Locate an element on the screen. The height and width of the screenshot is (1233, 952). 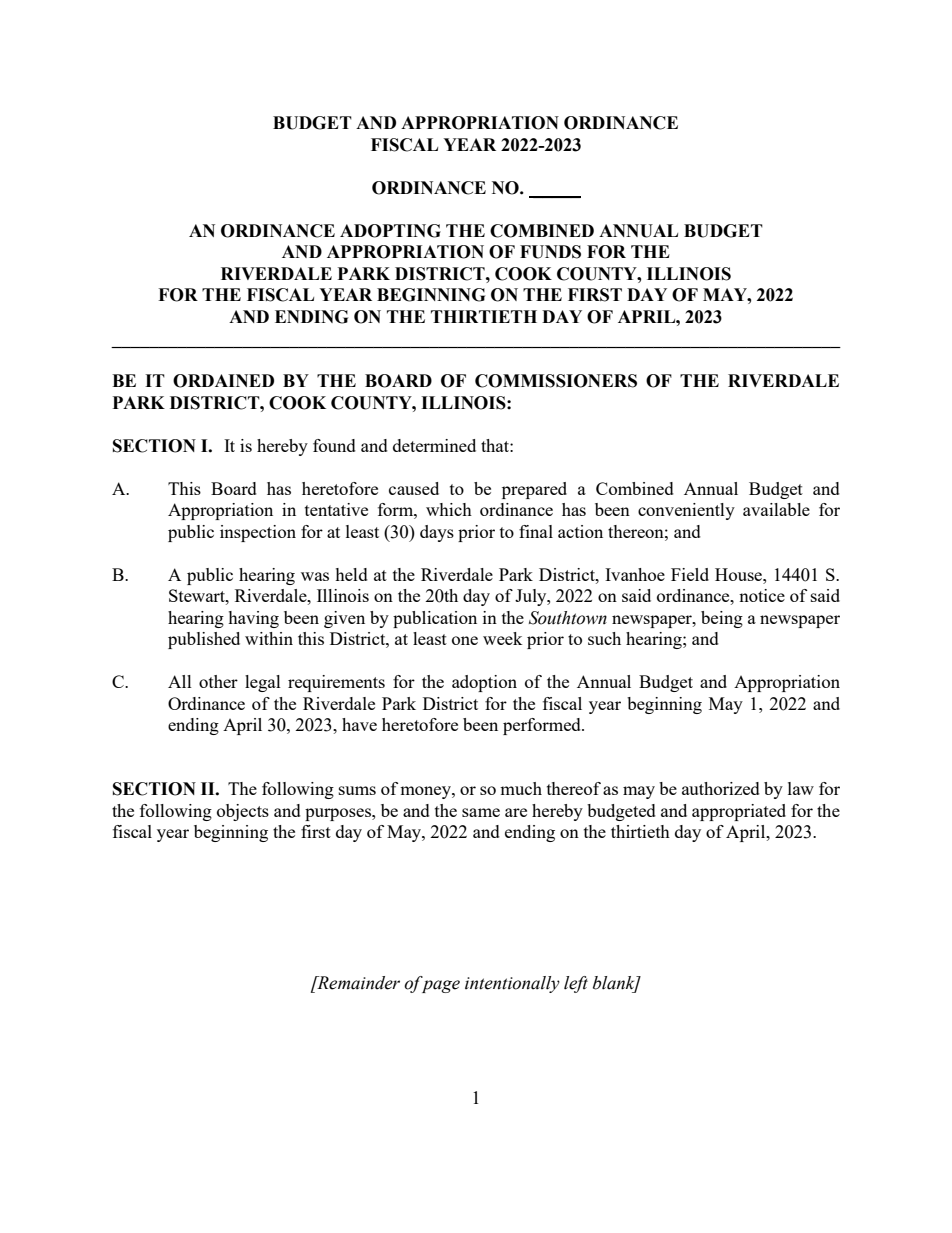
legal is located at coordinates (263, 683).
